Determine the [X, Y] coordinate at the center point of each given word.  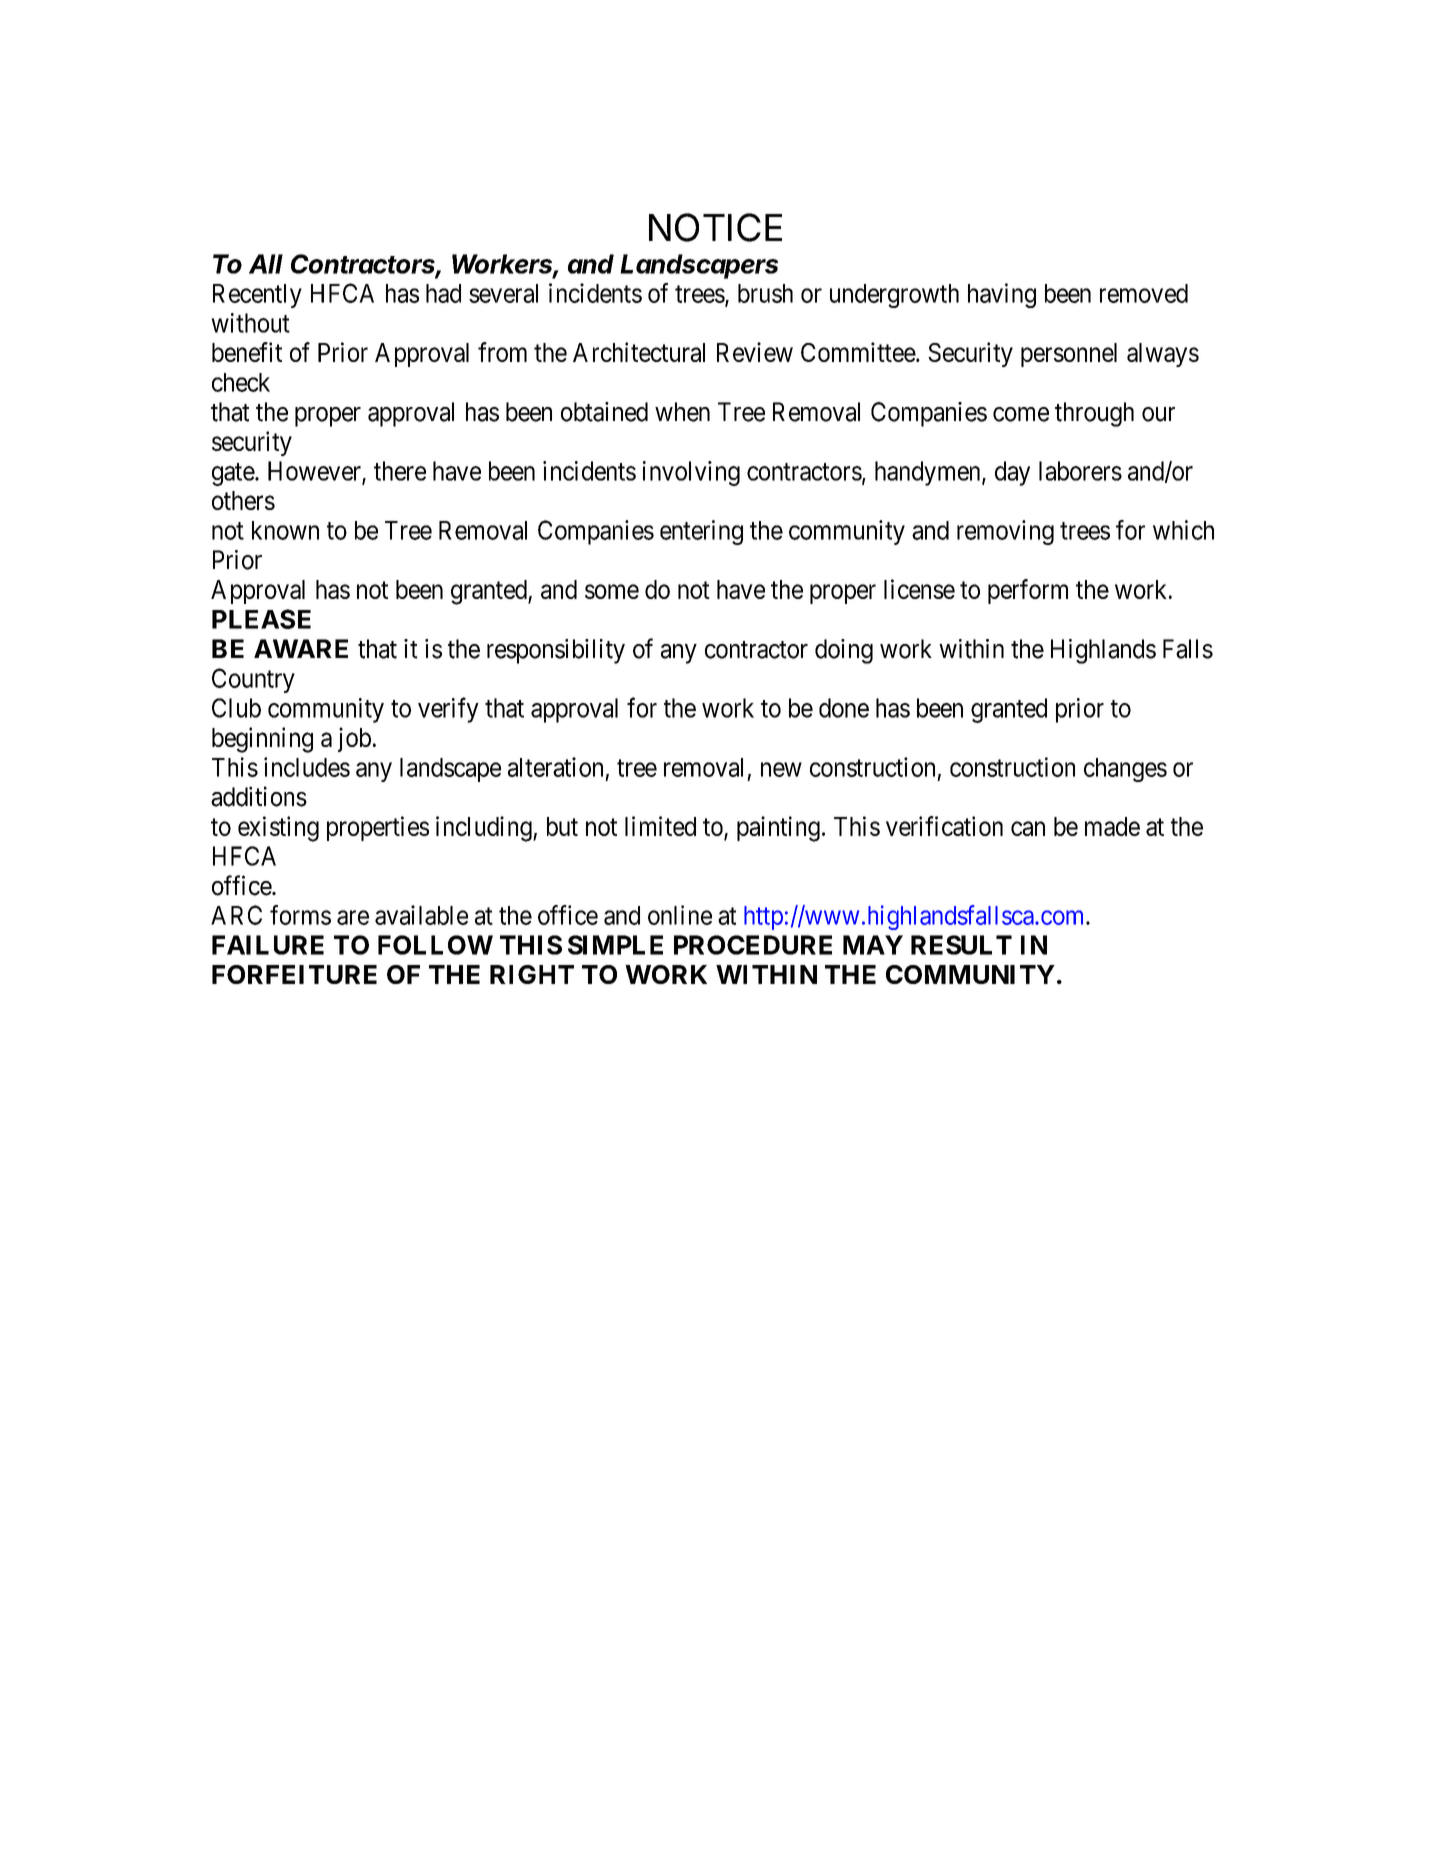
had [443, 293]
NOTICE [715, 227]
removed [1144, 293]
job [354, 739]
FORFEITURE [294, 974]
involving [691, 473]
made [1112, 826]
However [315, 472]
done [844, 708]
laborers [1080, 471]
